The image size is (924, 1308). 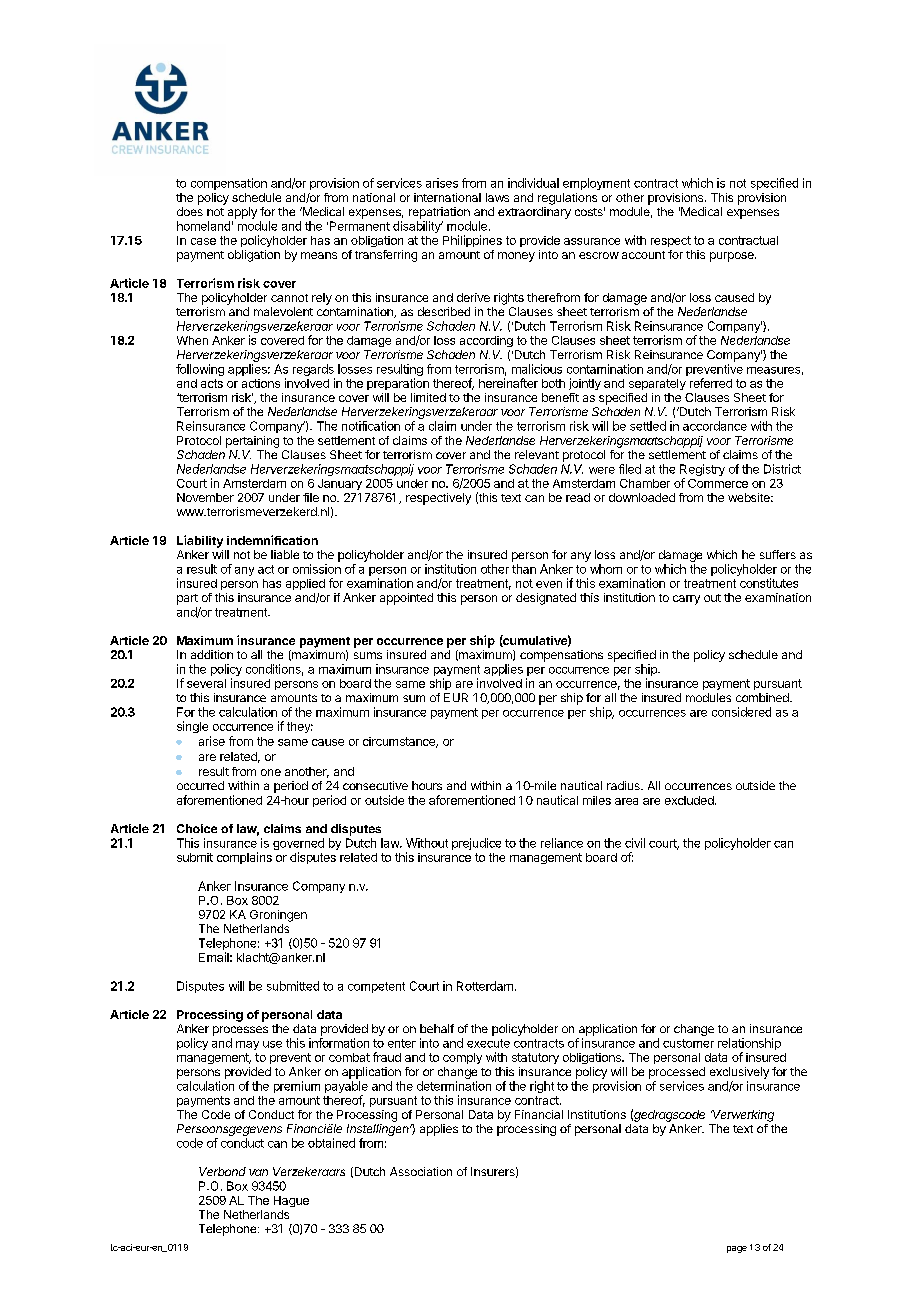 What do you see at coordinates (242, 213) in the screenshot?
I see `apply` at bounding box center [242, 213].
